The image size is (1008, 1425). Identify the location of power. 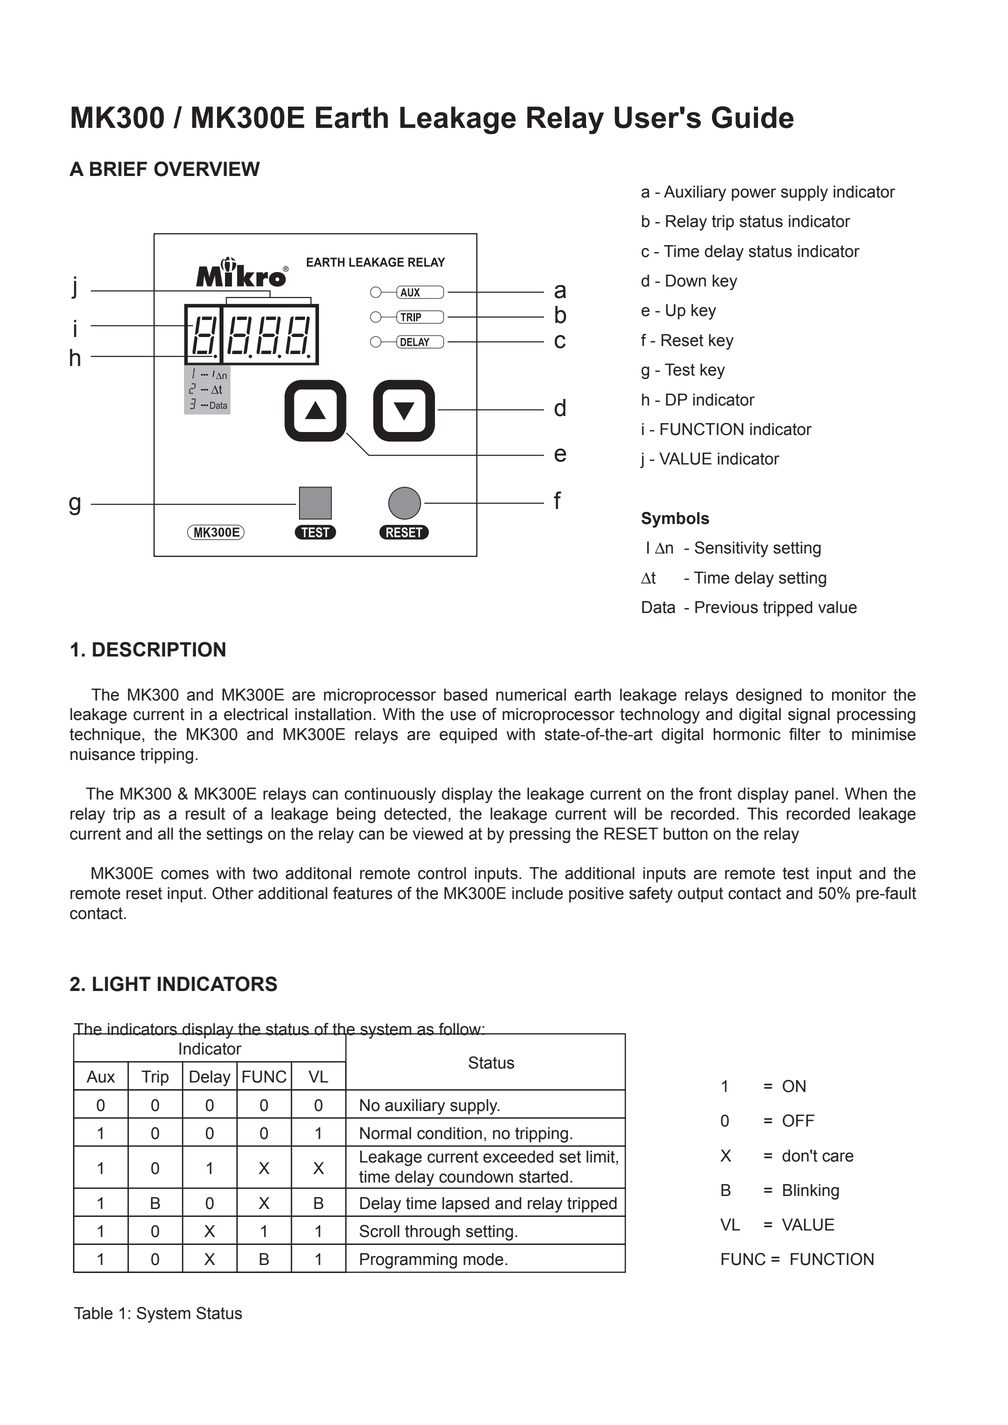
(754, 194).
